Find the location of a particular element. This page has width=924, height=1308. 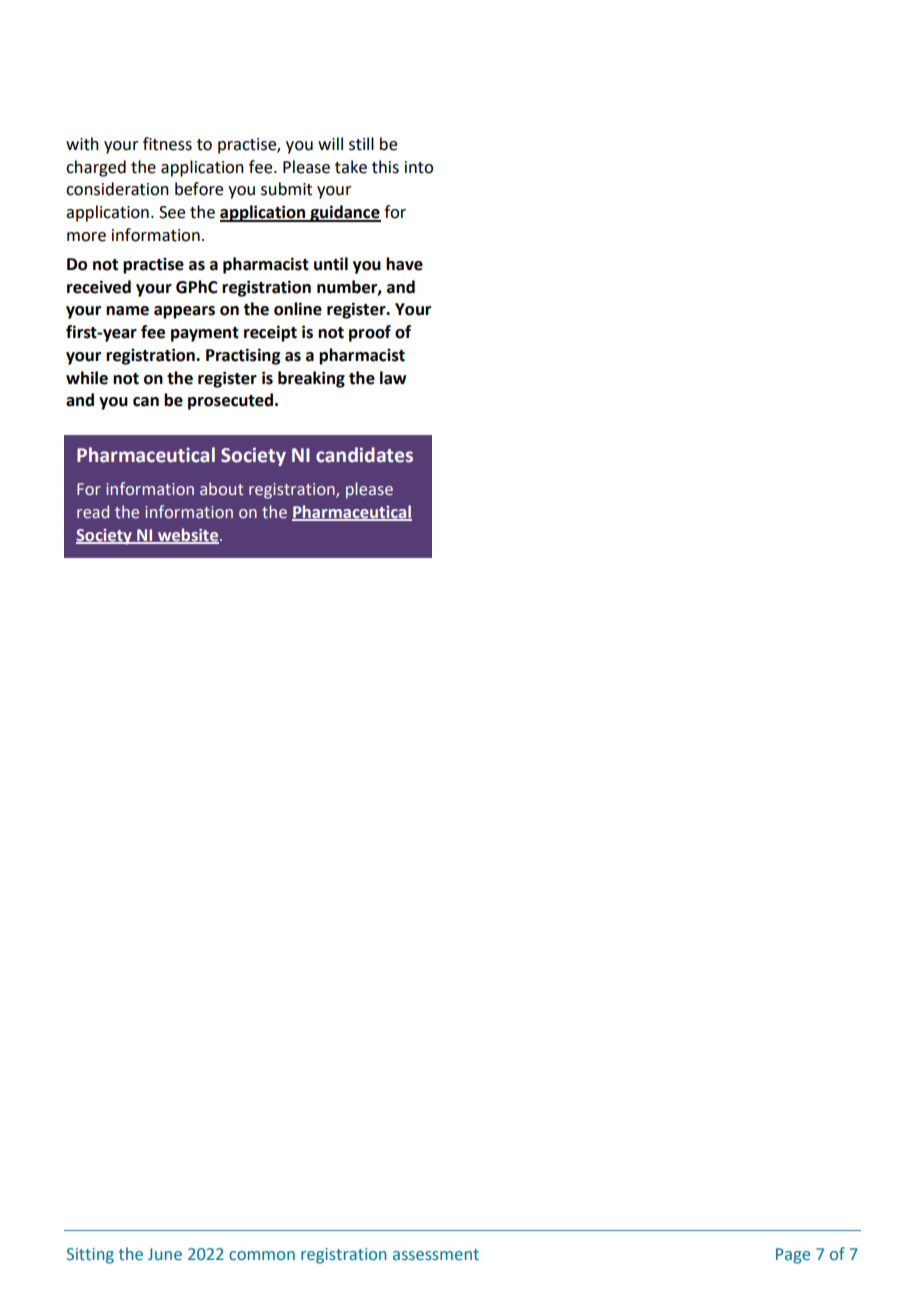

June is located at coordinates (165, 1254).
